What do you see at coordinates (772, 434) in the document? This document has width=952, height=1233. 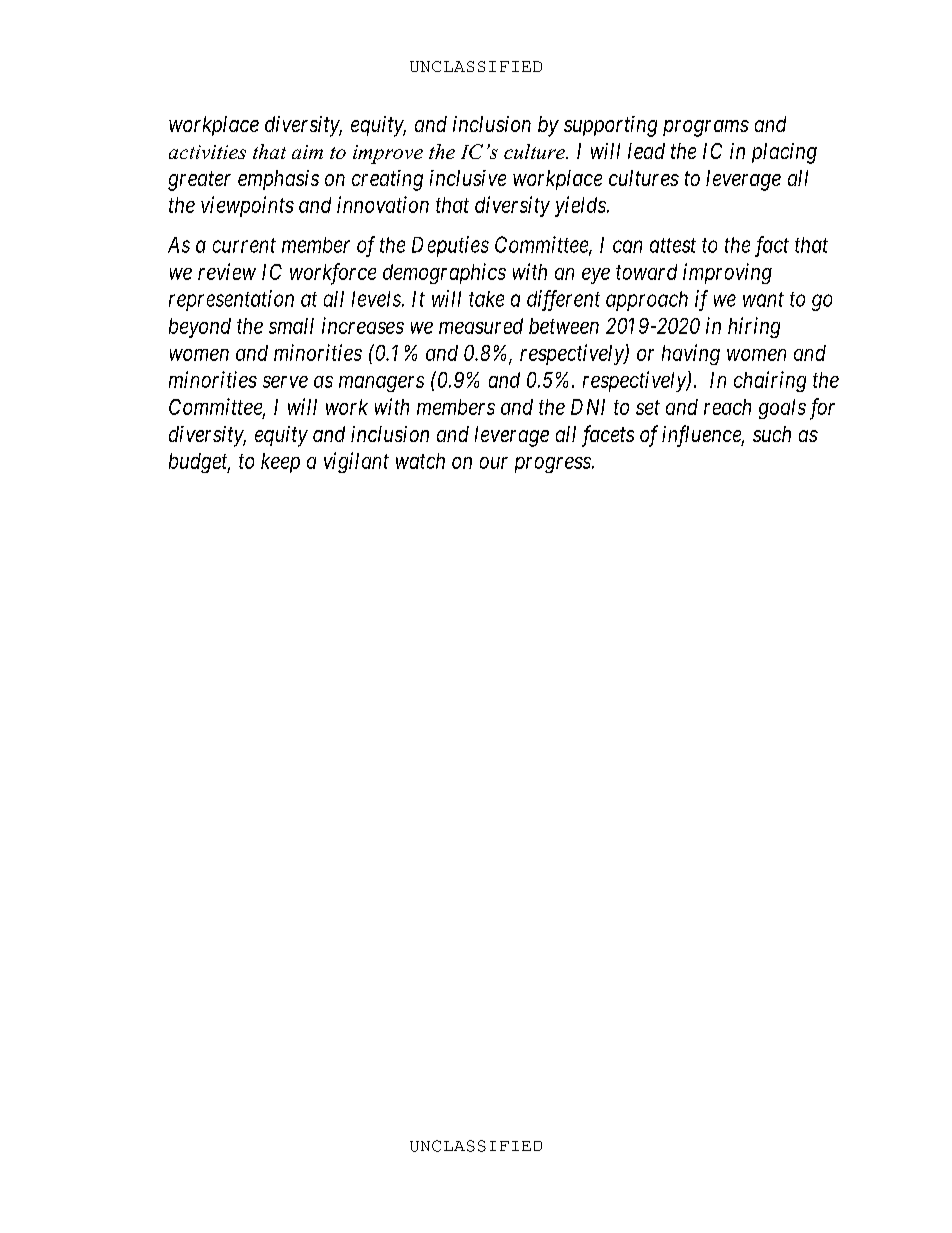 I see `such` at bounding box center [772, 434].
